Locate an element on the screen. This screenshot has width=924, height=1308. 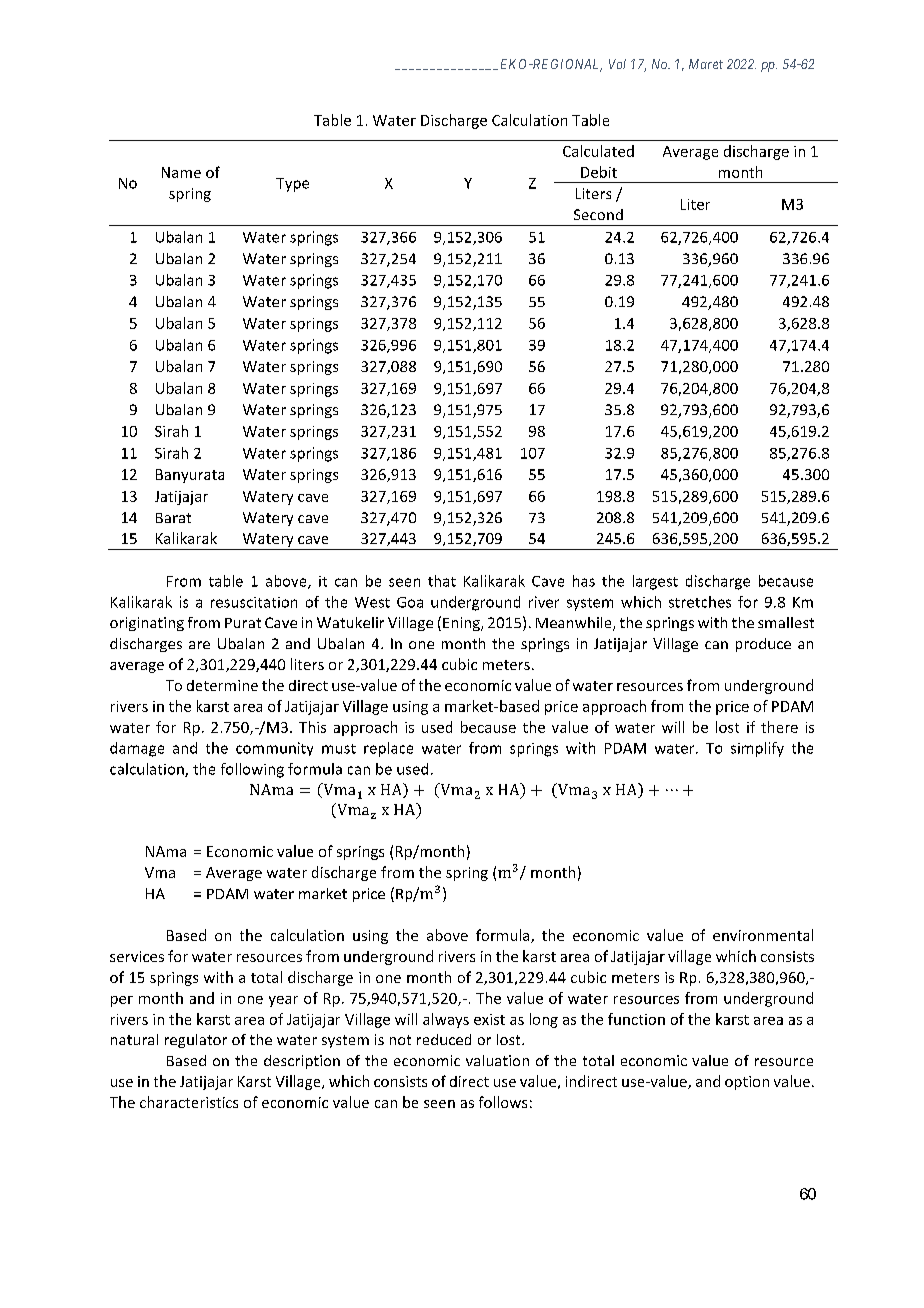
Calculated is located at coordinates (598, 151).
